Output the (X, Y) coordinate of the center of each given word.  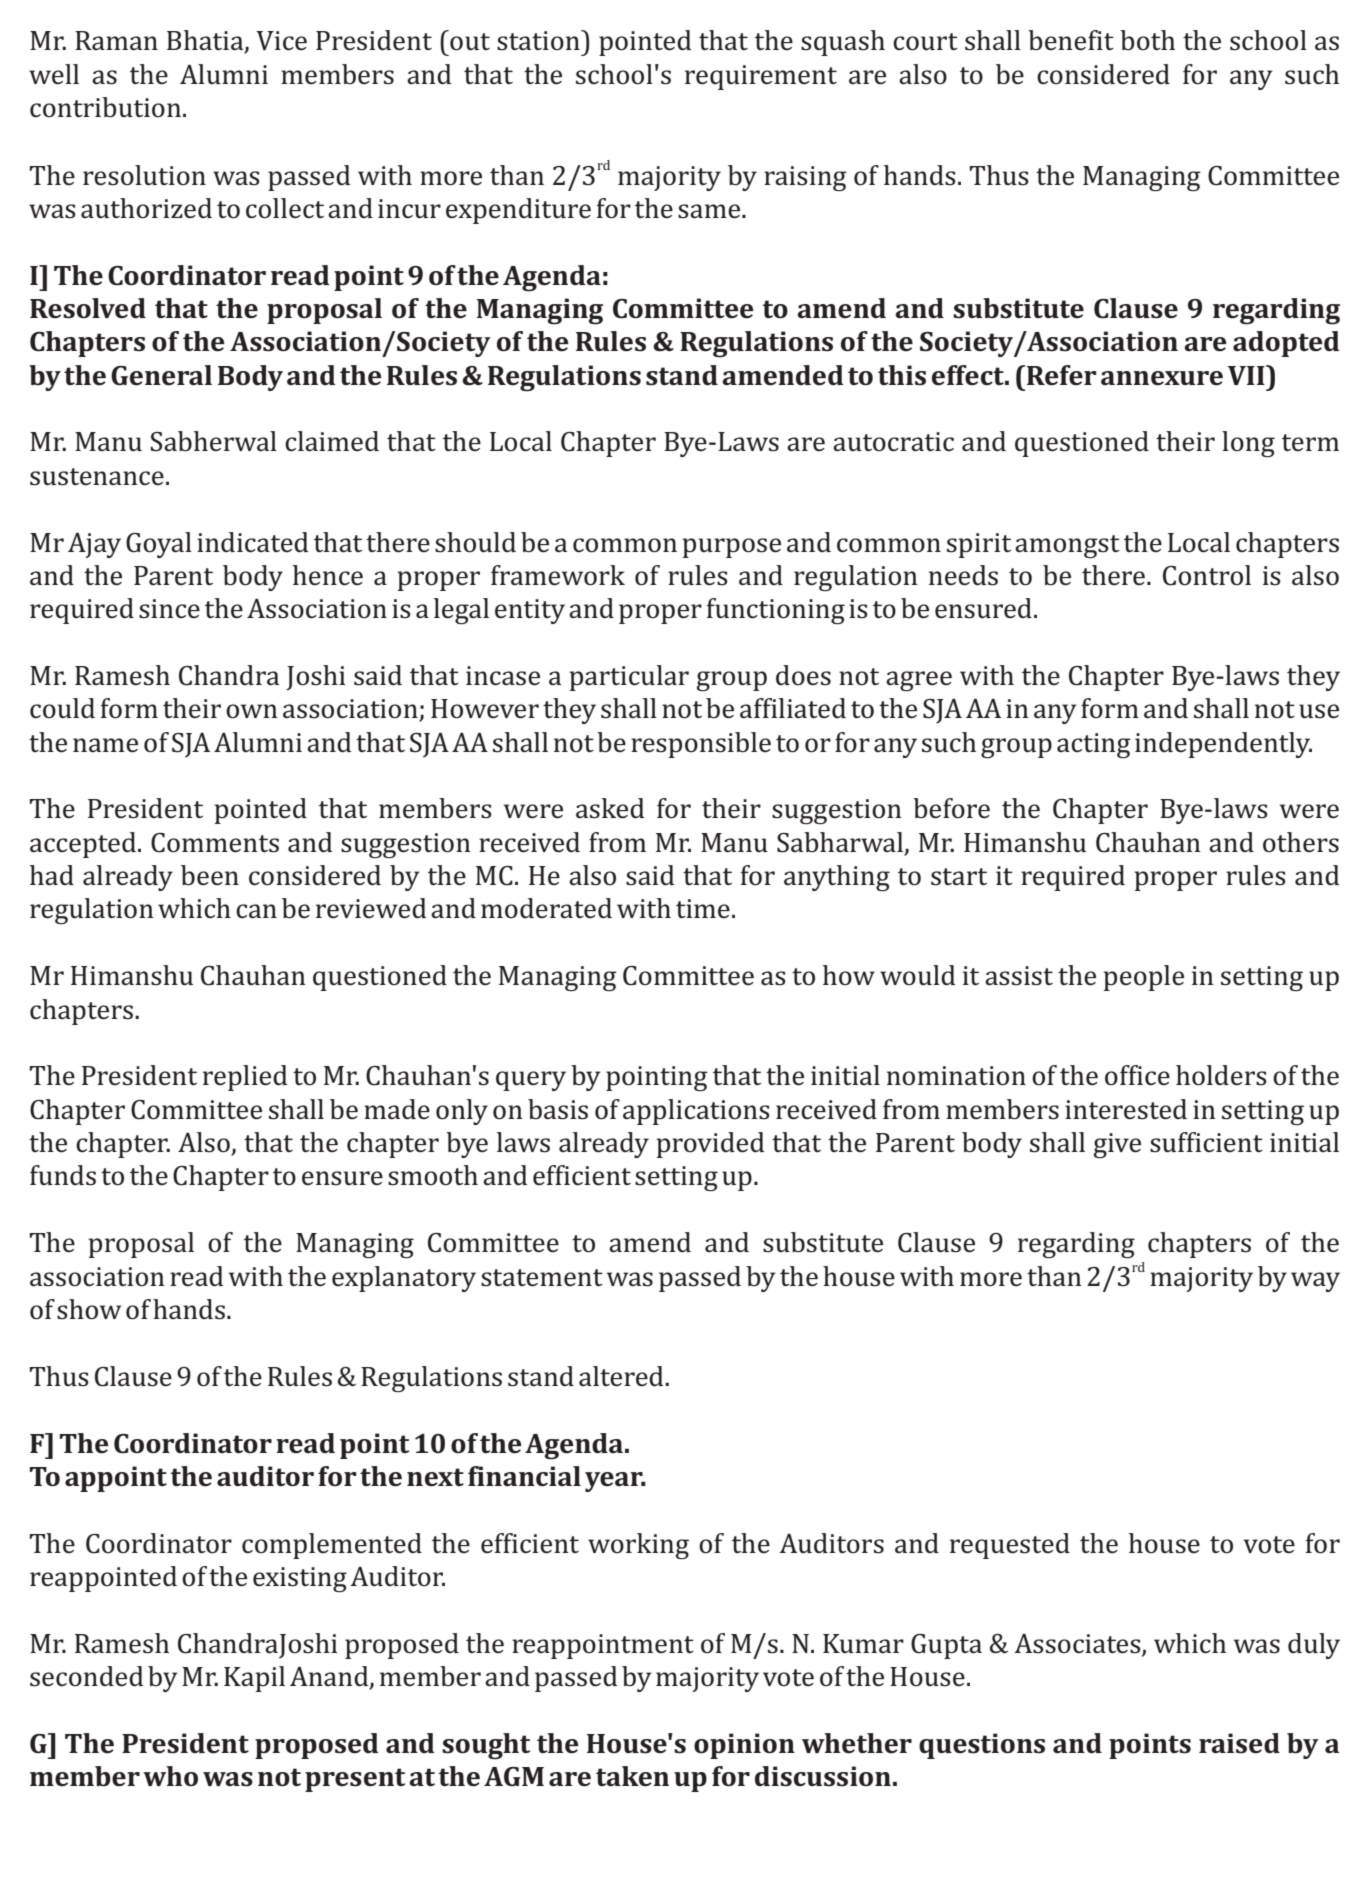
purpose (732, 548)
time (703, 909)
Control (1207, 575)
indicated (252, 542)
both (1147, 40)
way (1315, 1282)
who (170, 1776)
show (89, 1309)
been (210, 875)
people (1144, 978)
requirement (761, 77)
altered (622, 1376)
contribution (105, 107)
